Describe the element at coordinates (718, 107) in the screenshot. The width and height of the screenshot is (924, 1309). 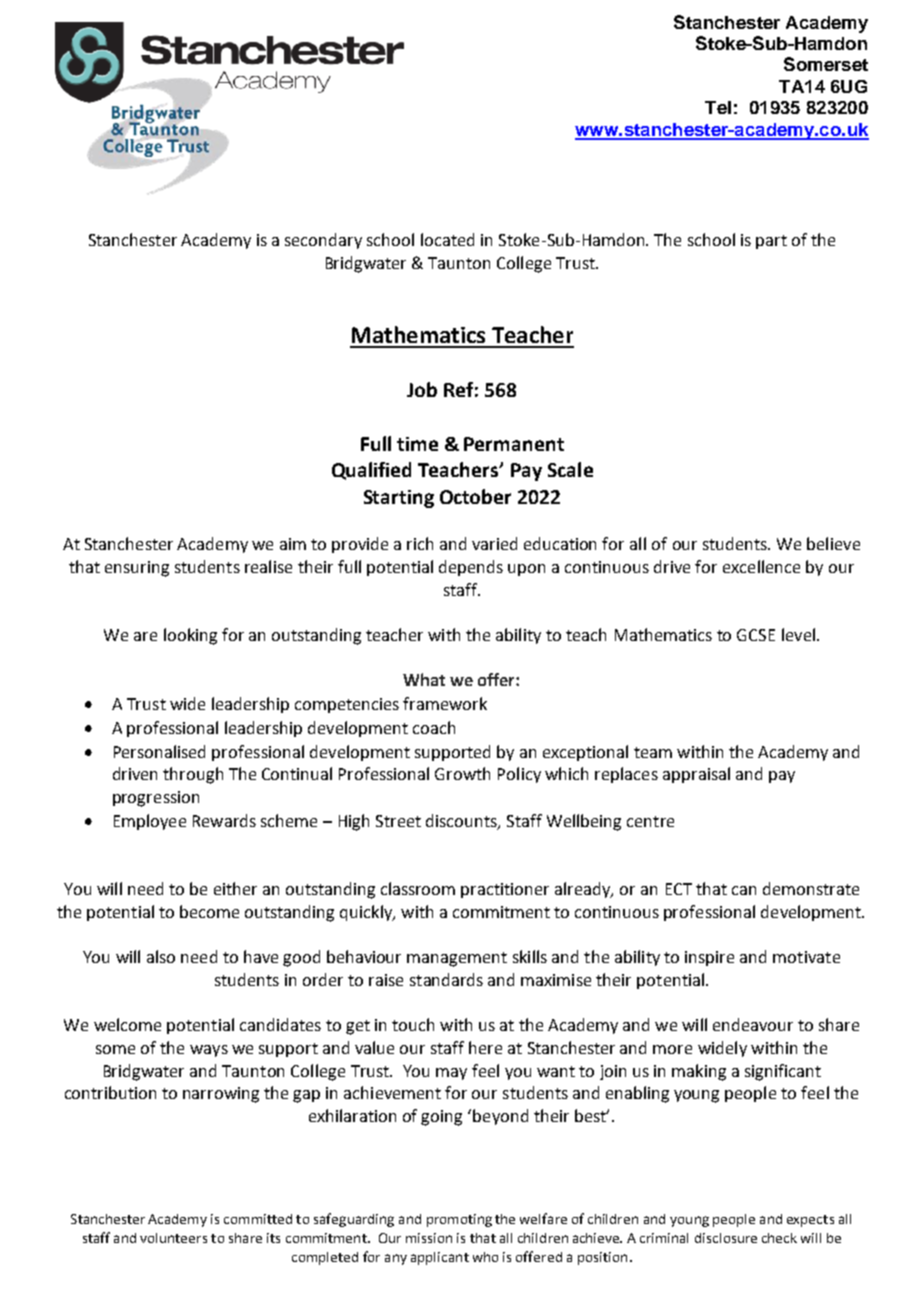
I see `Tel` at that location.
